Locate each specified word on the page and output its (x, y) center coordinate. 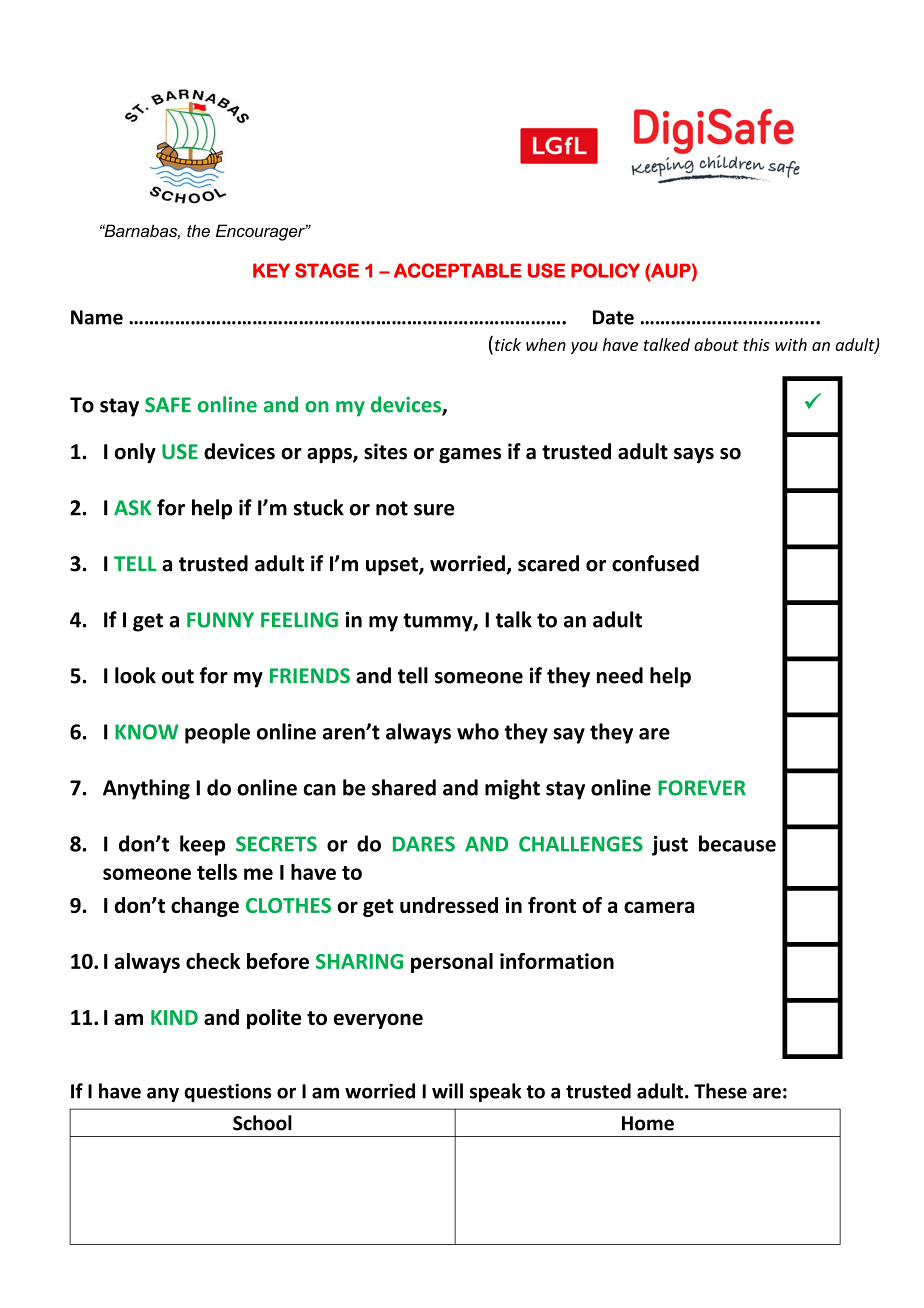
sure (434, 510)
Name (97, 317)
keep (202, 845)
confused (655, 563)
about (716, 344)
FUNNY (220, 620)
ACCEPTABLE (458, 270)
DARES (424, 844)
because (737, 843)
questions (228, 1092)
